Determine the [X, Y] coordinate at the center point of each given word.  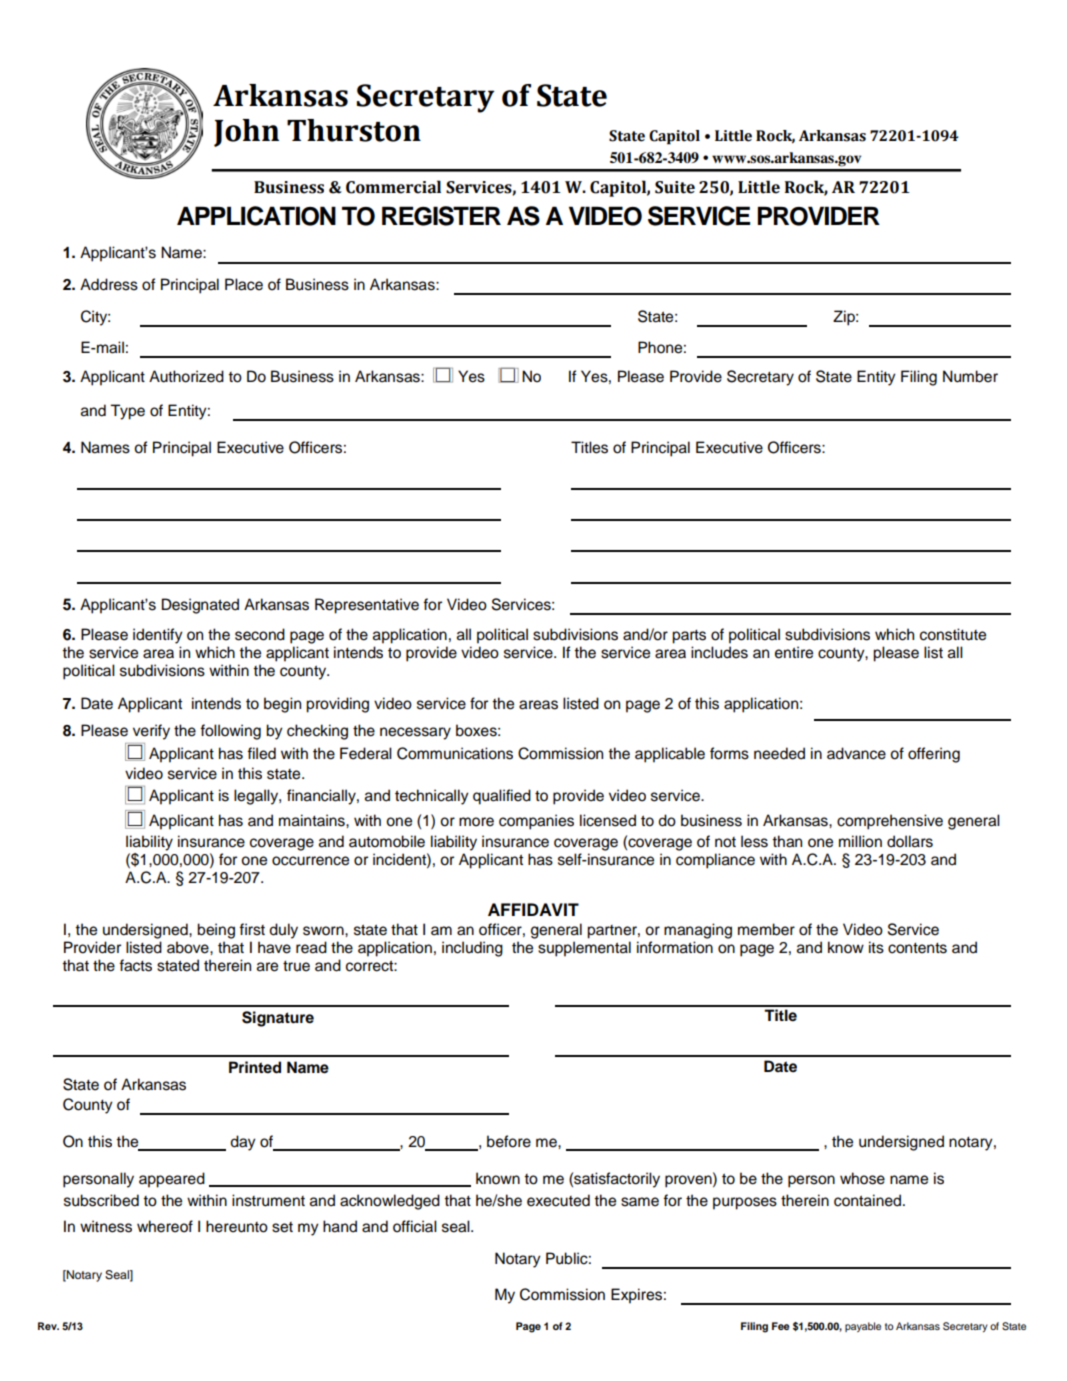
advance [856, 753]
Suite [675, 187]
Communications [455, 753]
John [246, 133]
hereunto [237, 1226]
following [230, 732]
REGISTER [441, 216]
